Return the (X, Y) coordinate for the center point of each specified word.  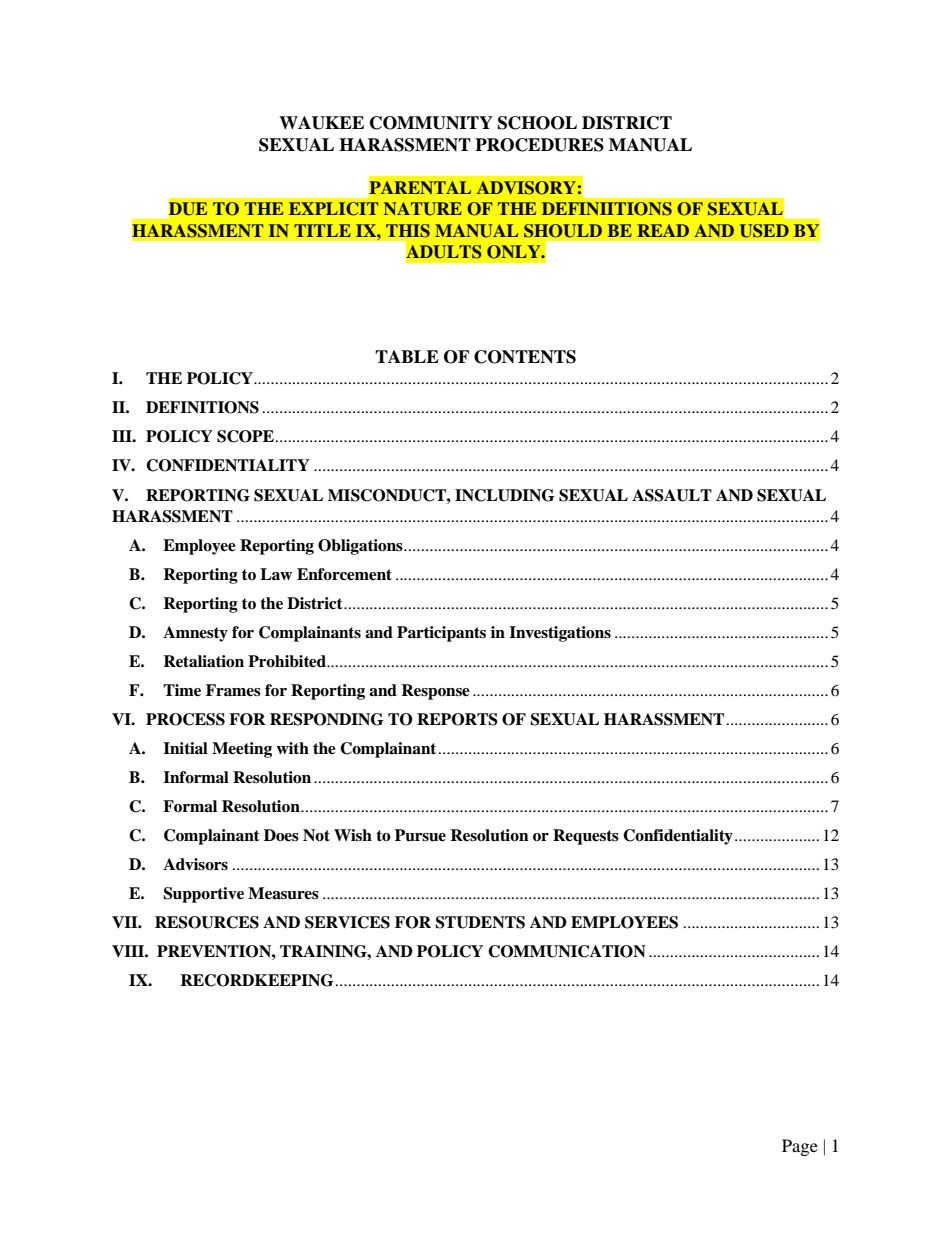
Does (281, 835)
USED (764, 231)
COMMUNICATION (567, 951)
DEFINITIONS (202, 407)
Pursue (420, 835)
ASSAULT (672, 495)
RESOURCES (207, 922)
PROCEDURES (539, 145)
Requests (586, 837)
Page (800, 1147)
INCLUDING (505, 495)
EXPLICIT (333, 209)
